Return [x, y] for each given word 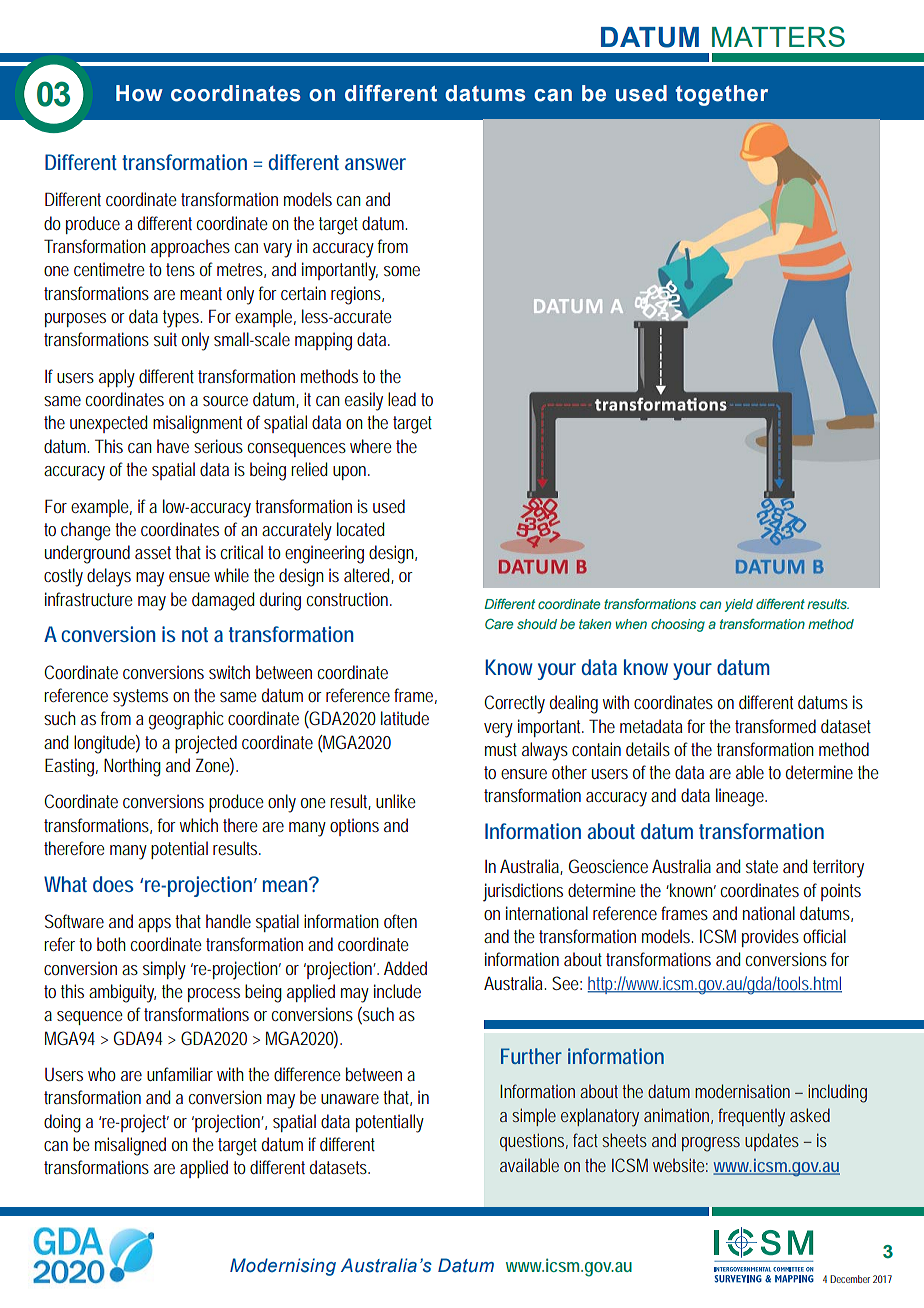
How [139, 93]
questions [534, 1142]
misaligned [130, 1146]
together [722, 95]
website [680, 1165]
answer [375, 164]
